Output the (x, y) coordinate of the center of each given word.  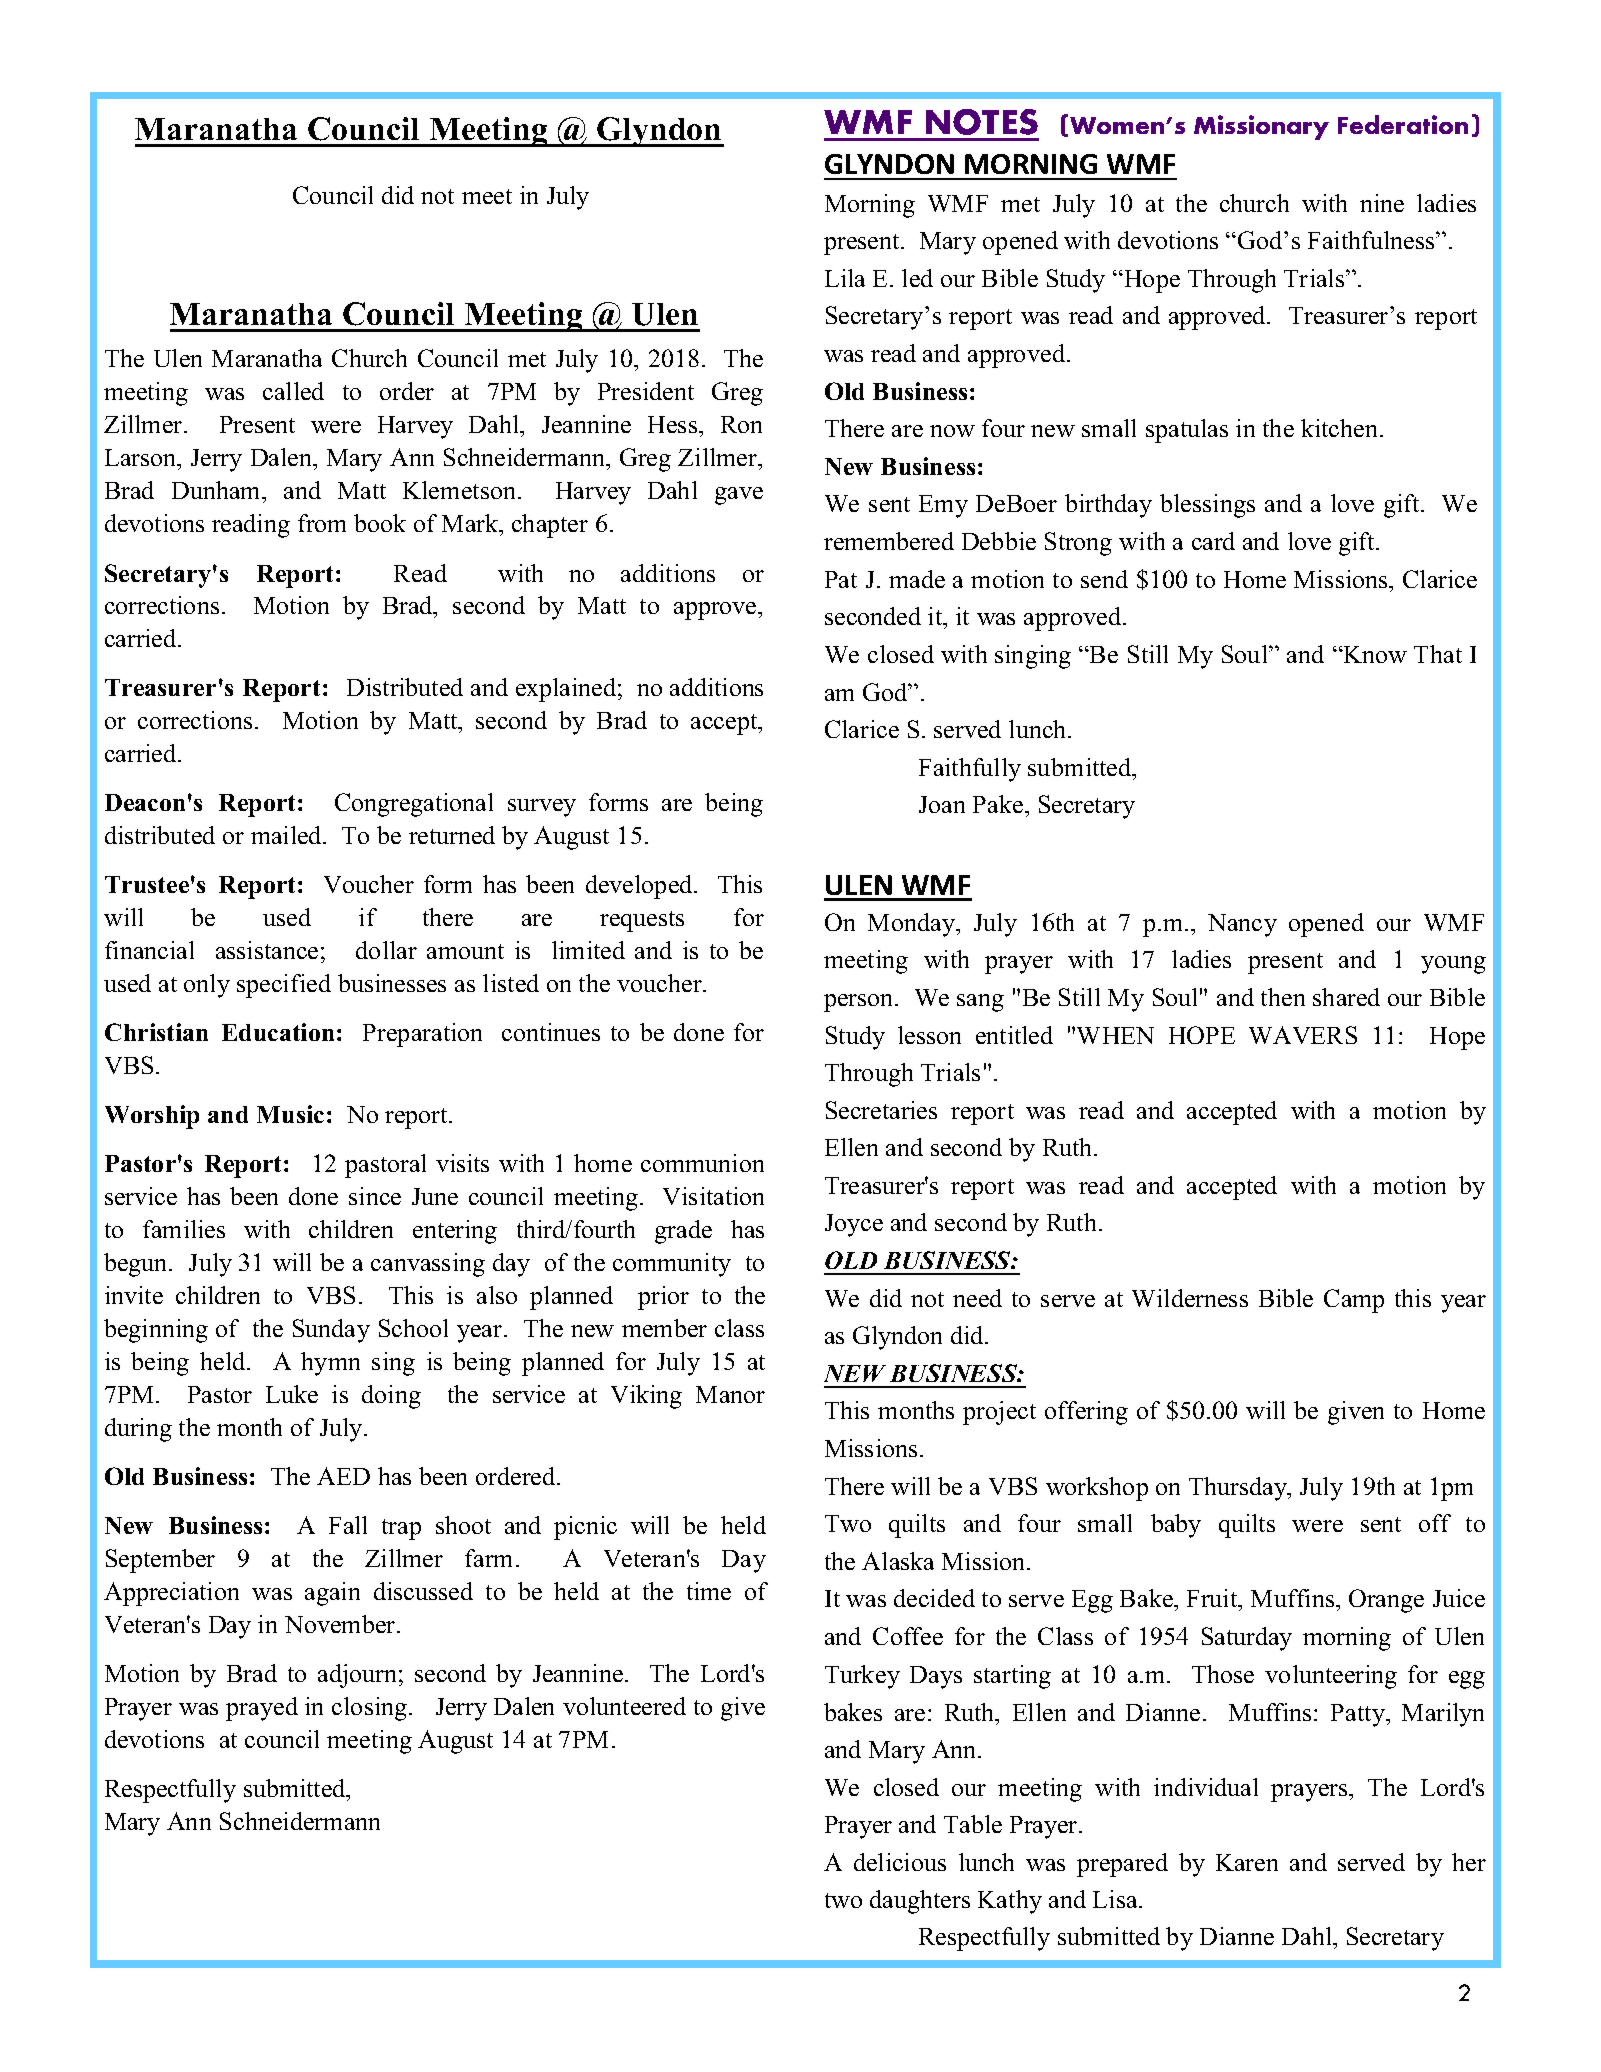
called (293, 391)
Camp (1354, 1301)
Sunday (331, 1331)
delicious (900, 1862)
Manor (730, 1394)
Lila (845, 278)
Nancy (1242, 925)
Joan (942, 804)
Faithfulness (1372, 240)
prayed (262, 1709)
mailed (288, 835)
